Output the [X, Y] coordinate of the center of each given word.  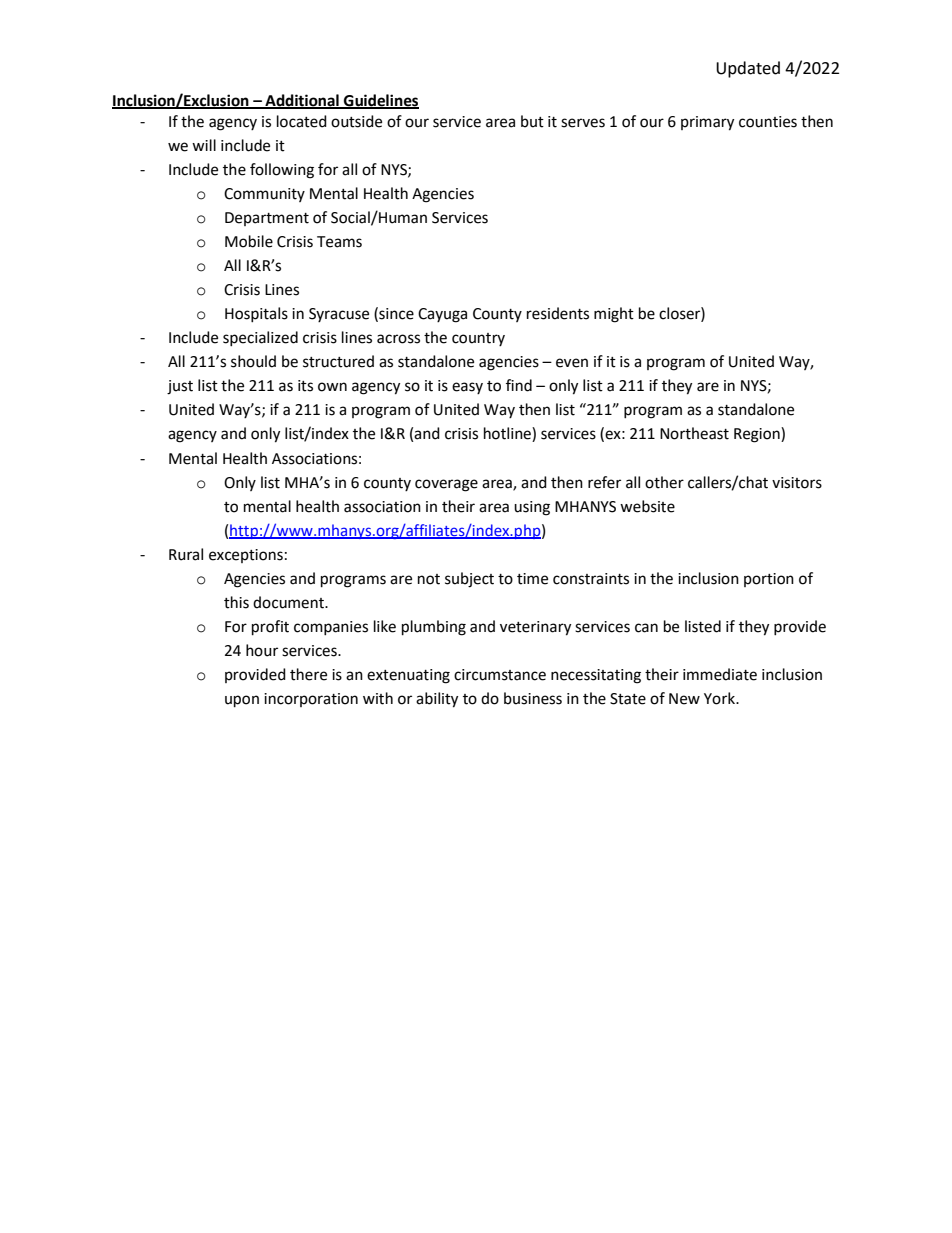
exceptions [246, 556]
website [647, 506]
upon [242, 701]
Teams [339, 242]
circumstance [500, 675]
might [614, 315]
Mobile [249, 241]
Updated [748, 69]
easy [467, 388]
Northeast [694, 433]
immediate [720, 674]
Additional [302, 101]
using [532, 508]
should [253, 361]
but [532, 121]
